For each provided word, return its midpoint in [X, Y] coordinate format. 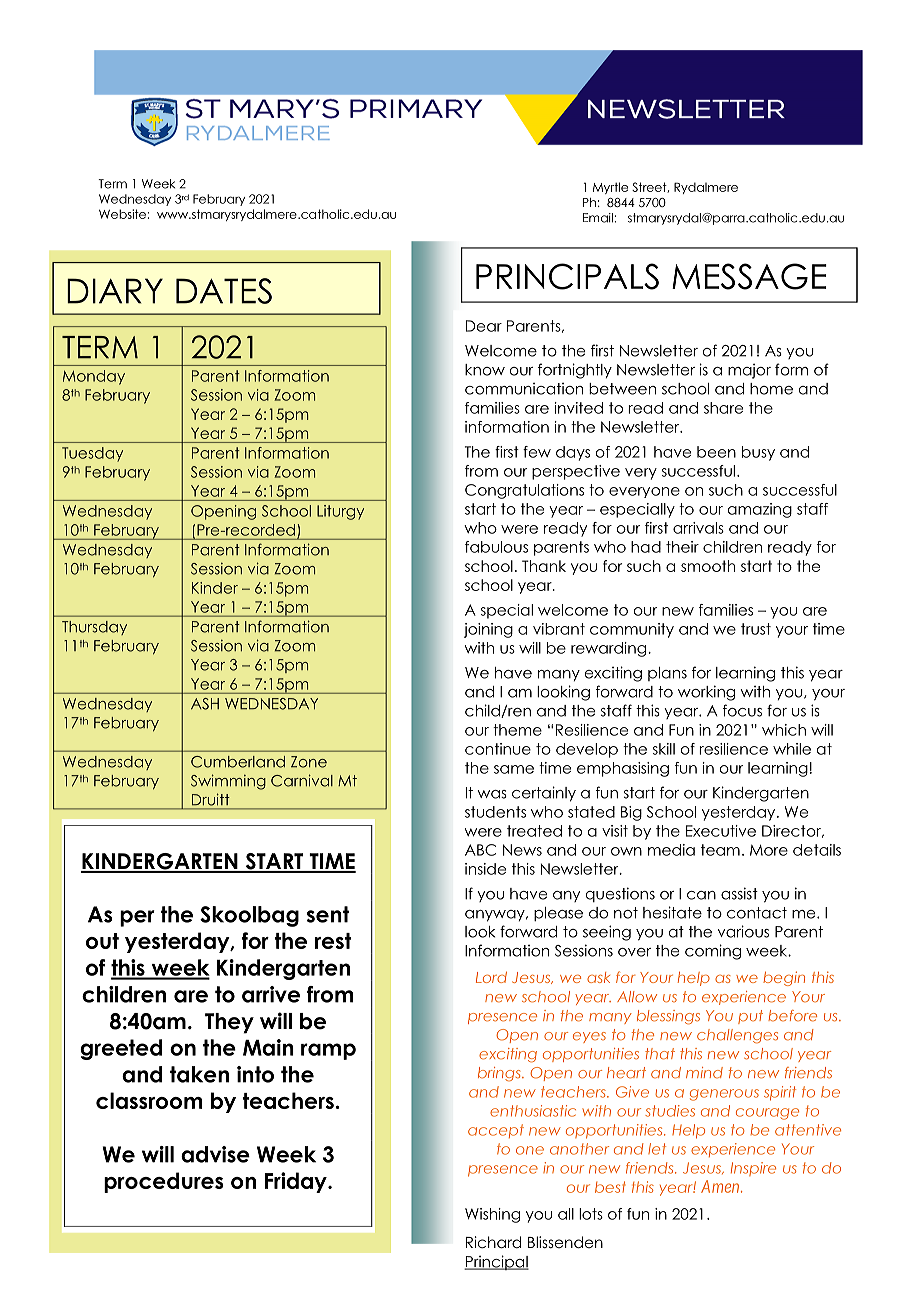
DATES [224, 291]
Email [599, 218]
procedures [164, 1182]
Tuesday [92, 454]
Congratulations [524, 491]
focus [742, 710]
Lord [491, 977]
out [102, 941]
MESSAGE [749, 276]
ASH [205, 704]
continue [498, 749]
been [716, 452]
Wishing [492, 1215]
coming [713, 952]
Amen [721, 1186]
